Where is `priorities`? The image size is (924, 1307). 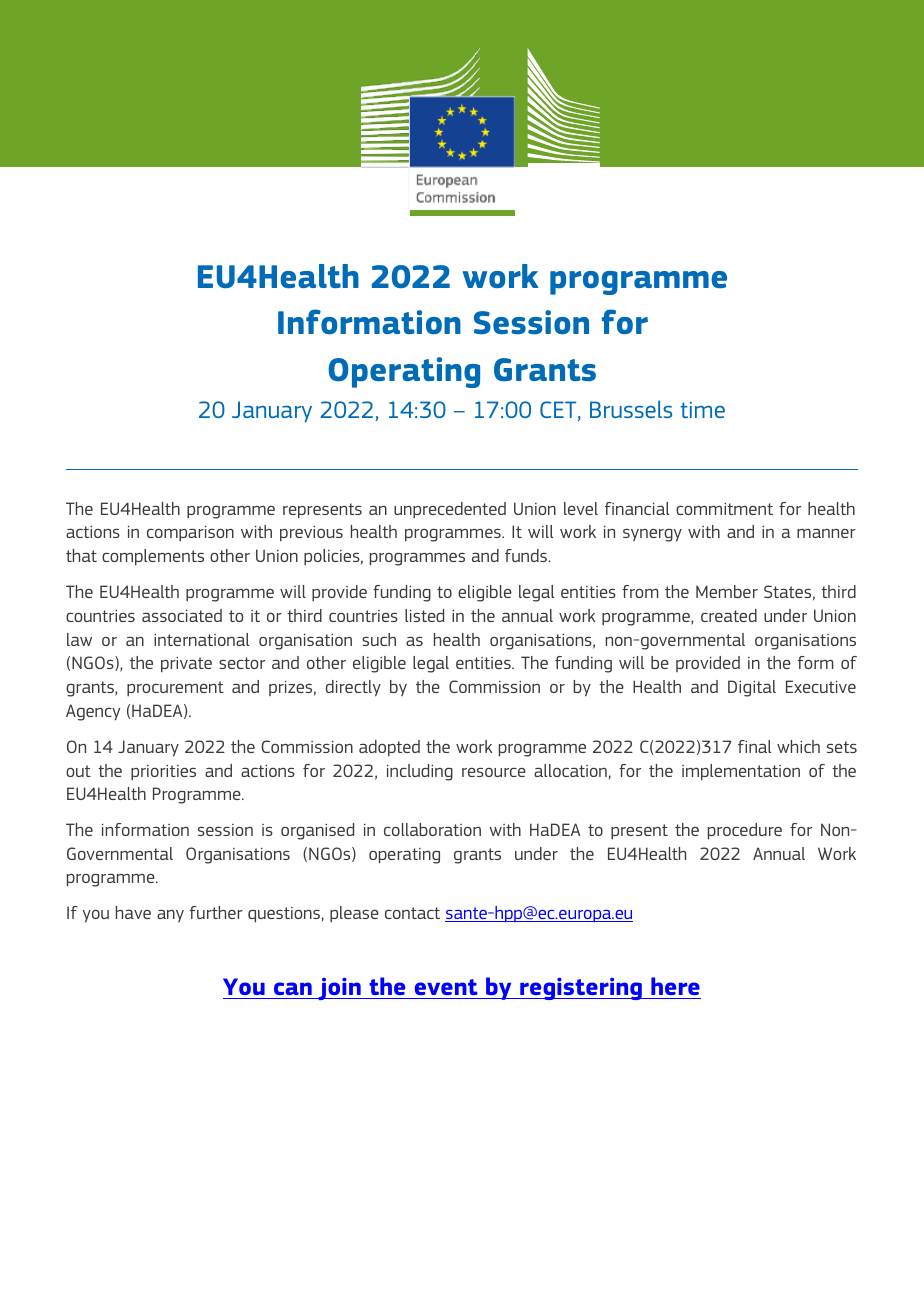
priorities is located at coordinates (163, 772).
